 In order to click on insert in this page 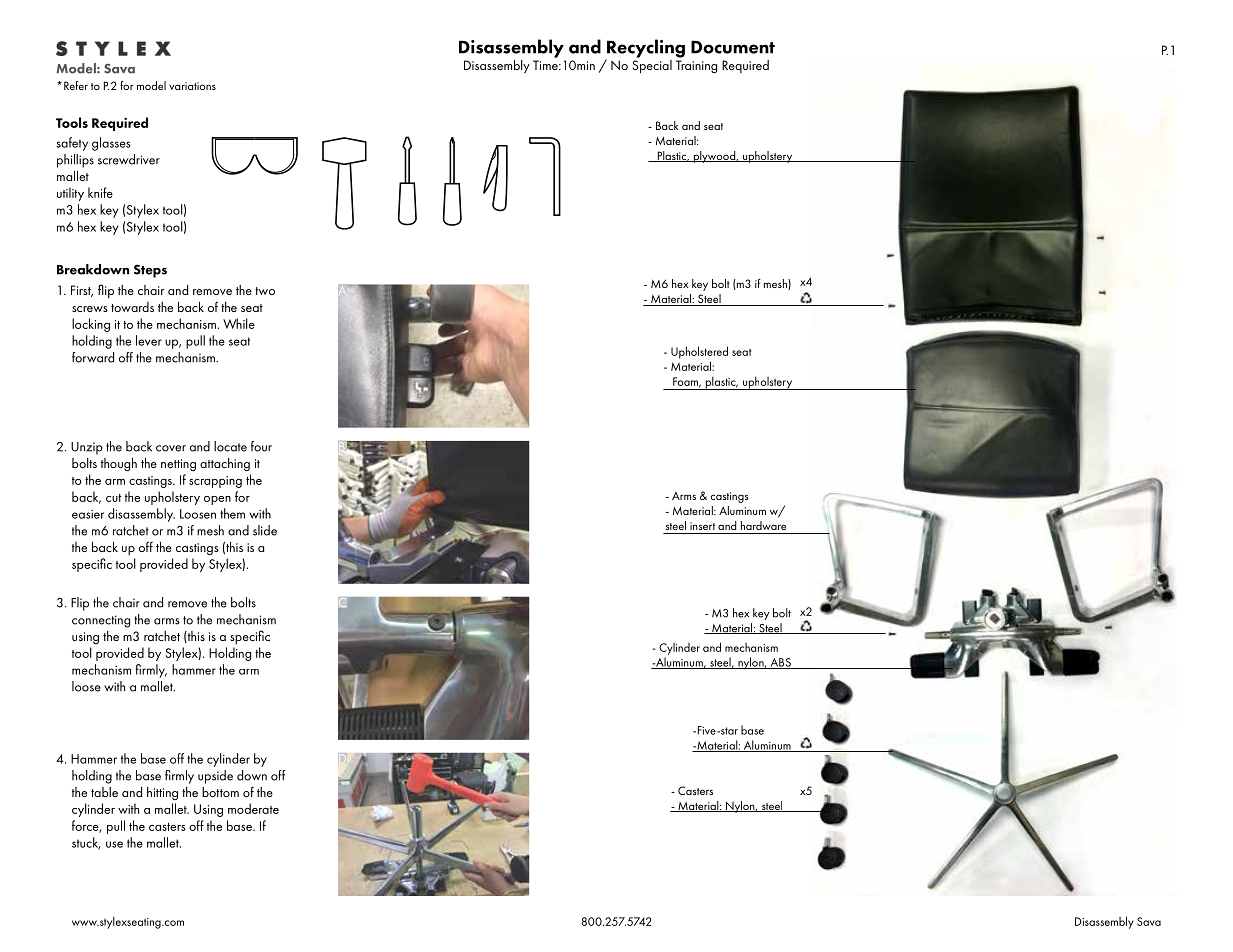, I will do `click(702, 526)`.
